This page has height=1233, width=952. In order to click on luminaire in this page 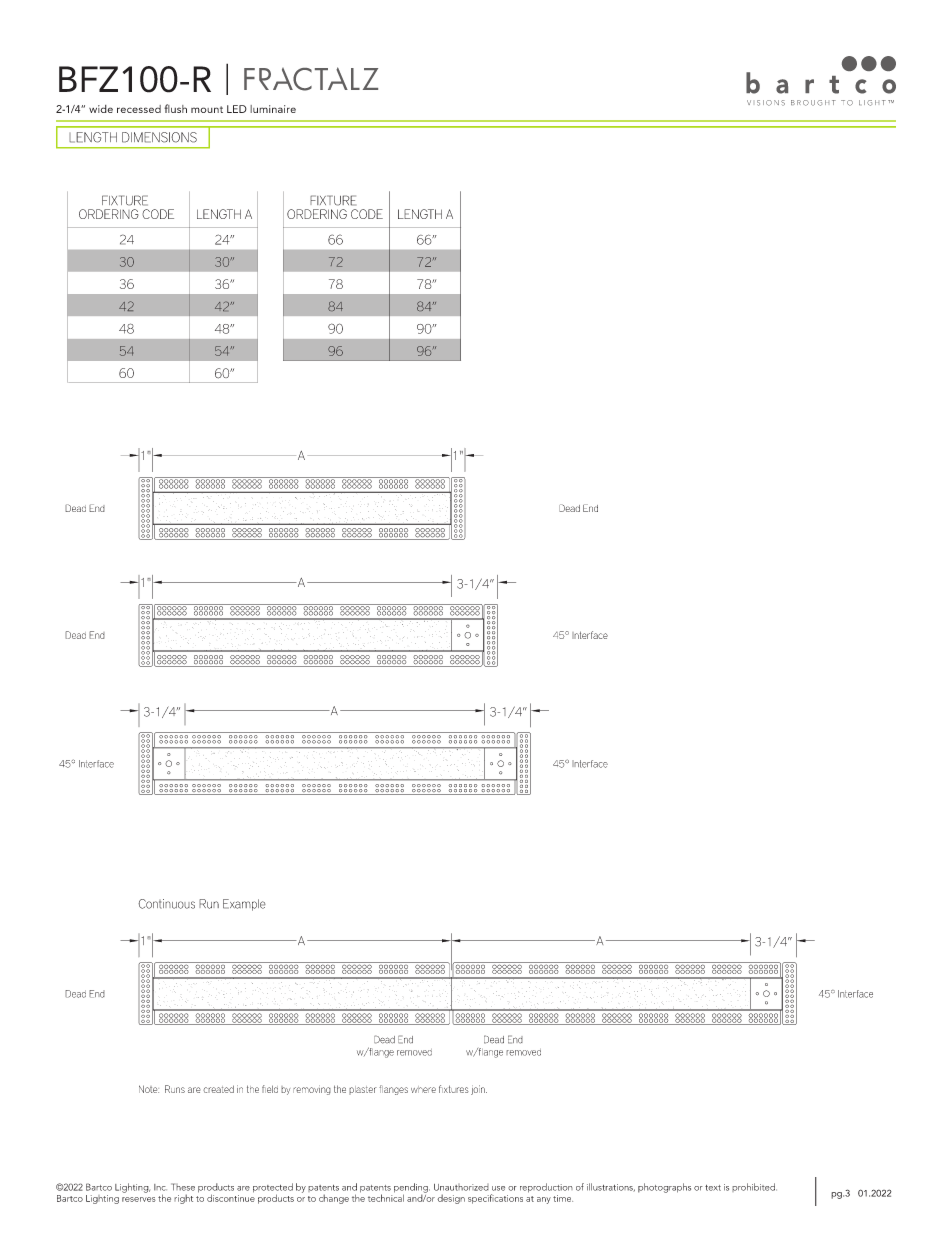, I will do `click(273, 109)`.
